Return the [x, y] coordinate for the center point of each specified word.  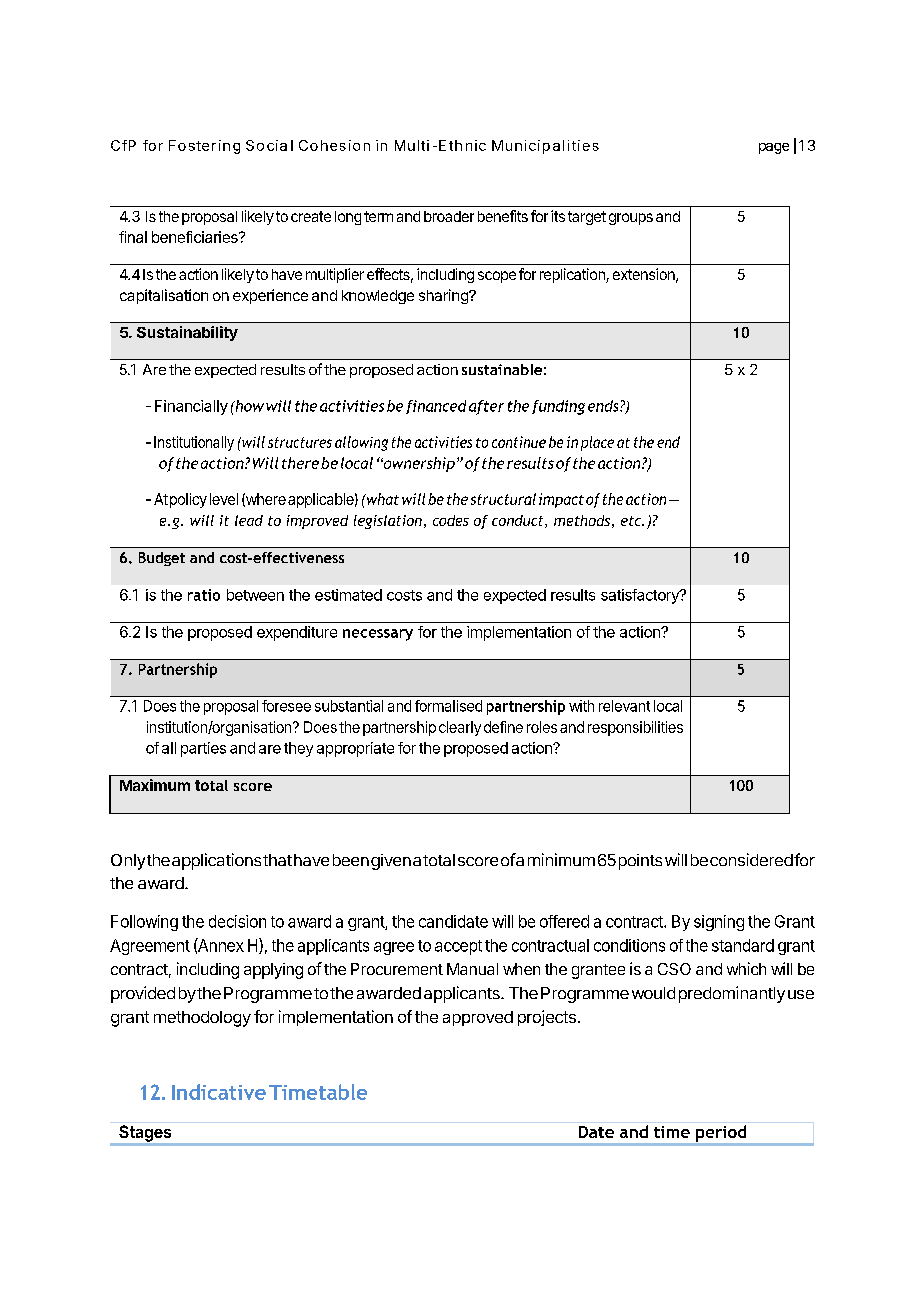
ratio [204, 595]
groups [631, 219]
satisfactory [641, 596]
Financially [191, 407]
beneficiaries [196, 237]
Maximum [155, 785]
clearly [460, 728]
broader [449, 216]
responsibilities [635, 728]
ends [604, 406]
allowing [361, 443]
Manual [472, 969]
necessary [378, 635]
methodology [202, 1019]
